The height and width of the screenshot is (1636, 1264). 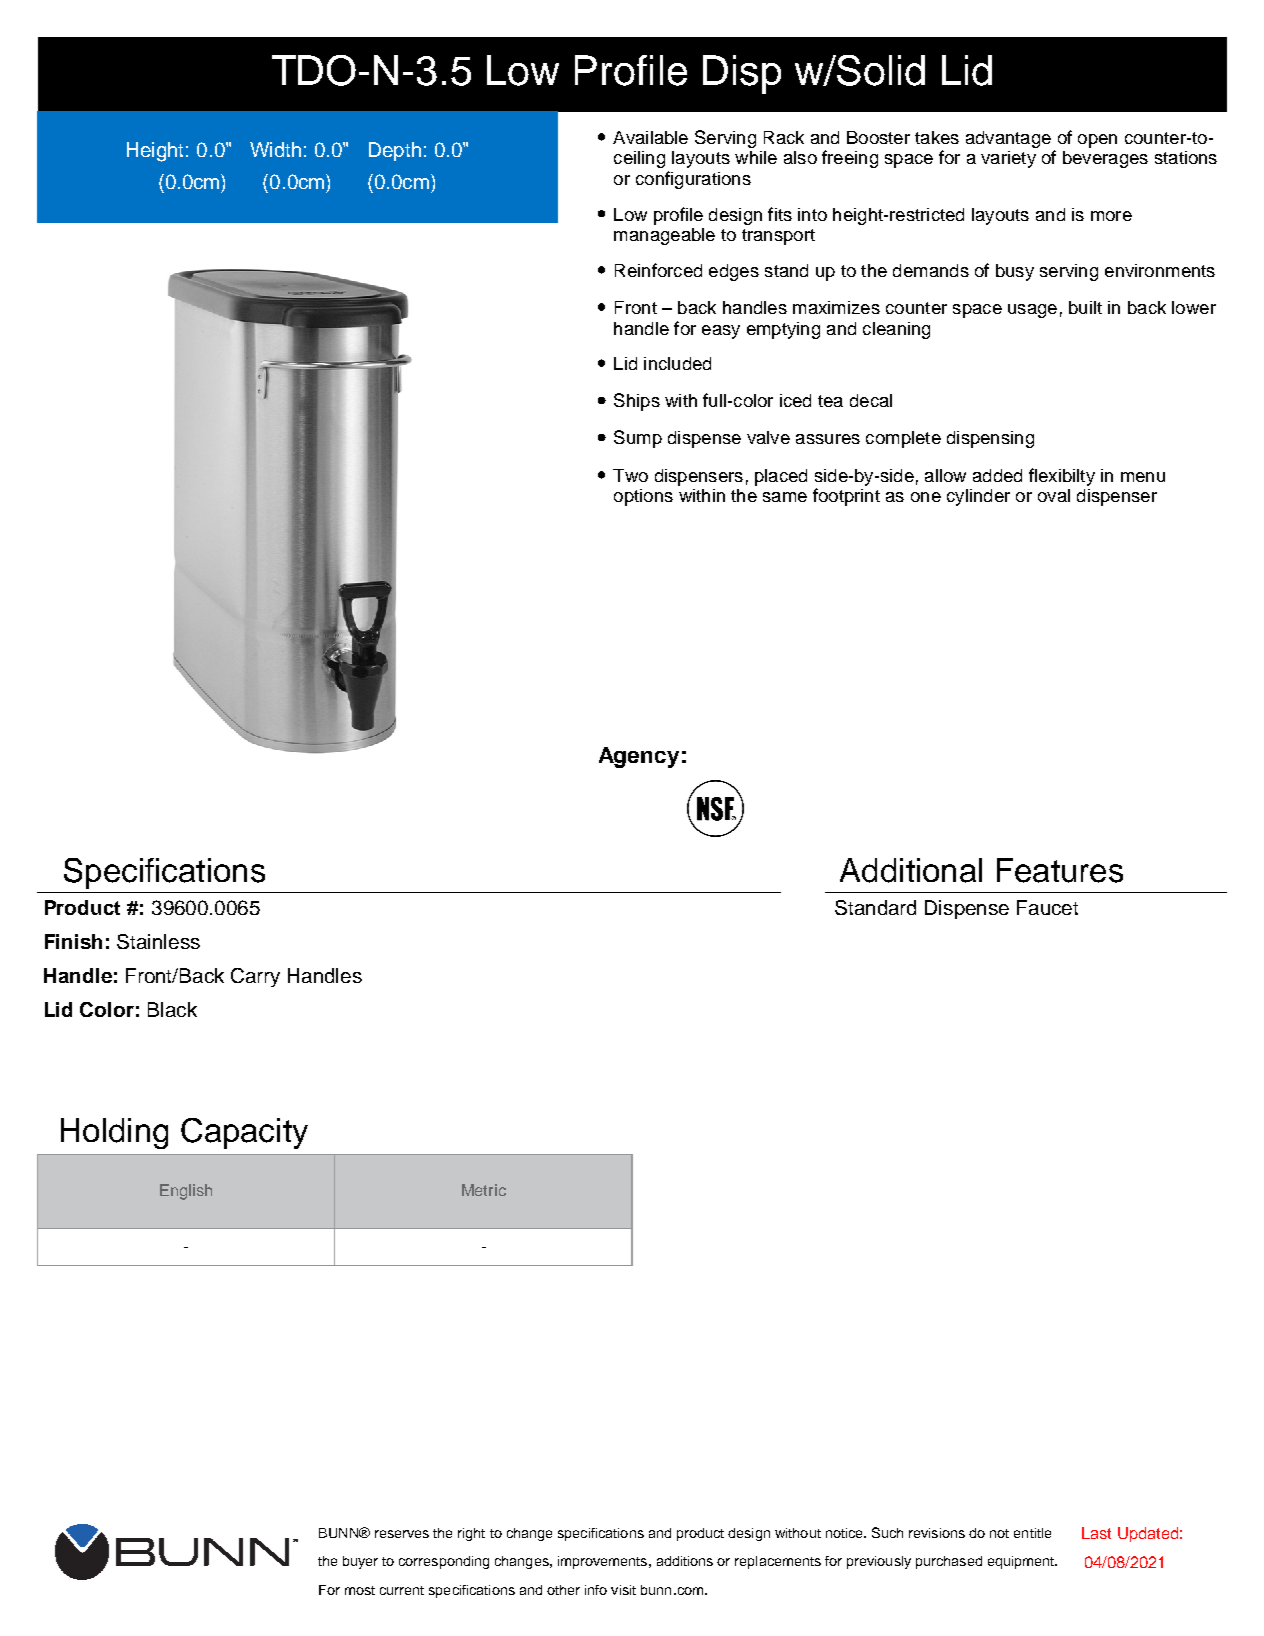 What do you see at coordinates (158, 941) in the screenshot?
I see `Stainless` at bounding box center [158, 941].
